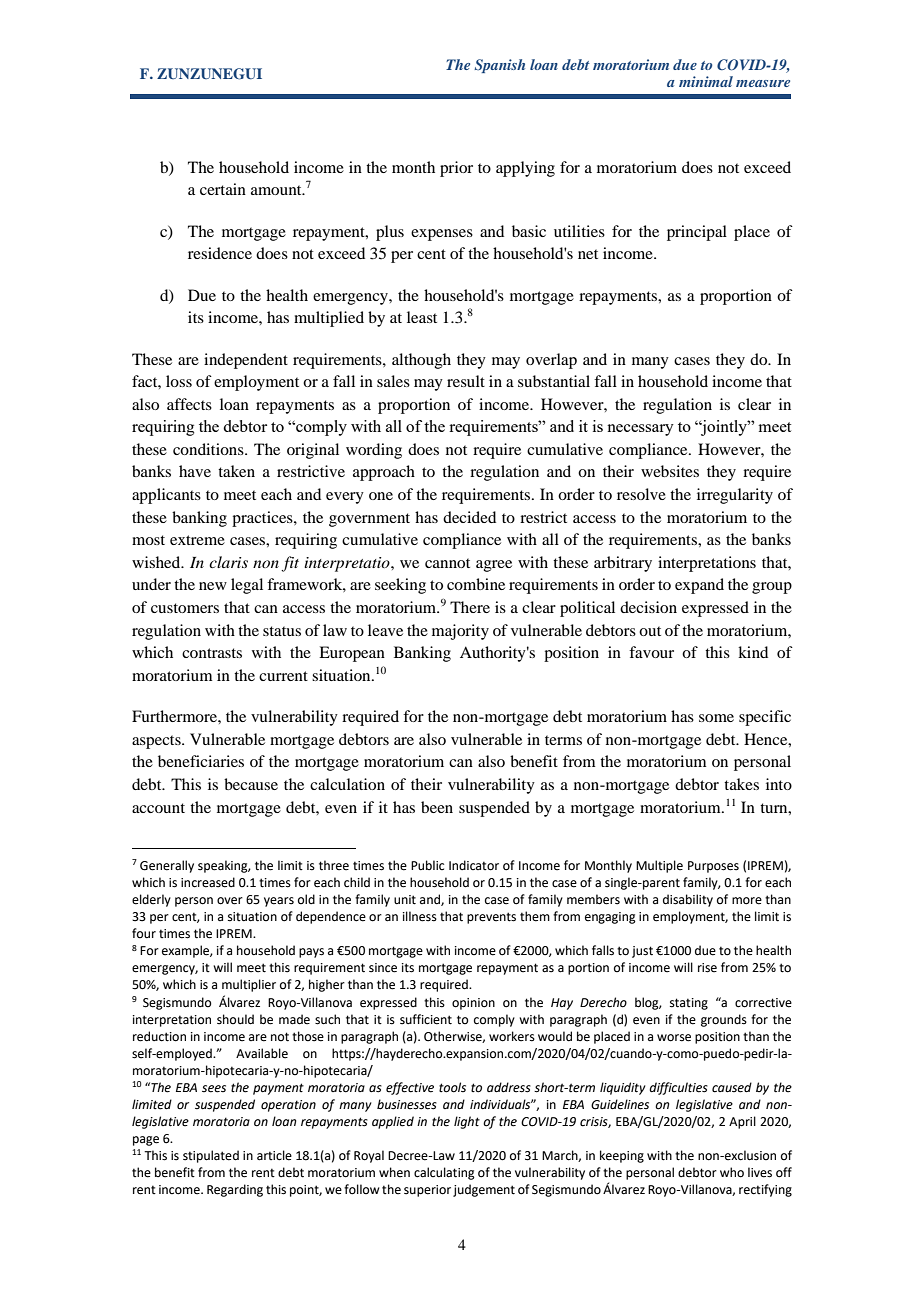  I want to click on majority, so click(460, 632).
